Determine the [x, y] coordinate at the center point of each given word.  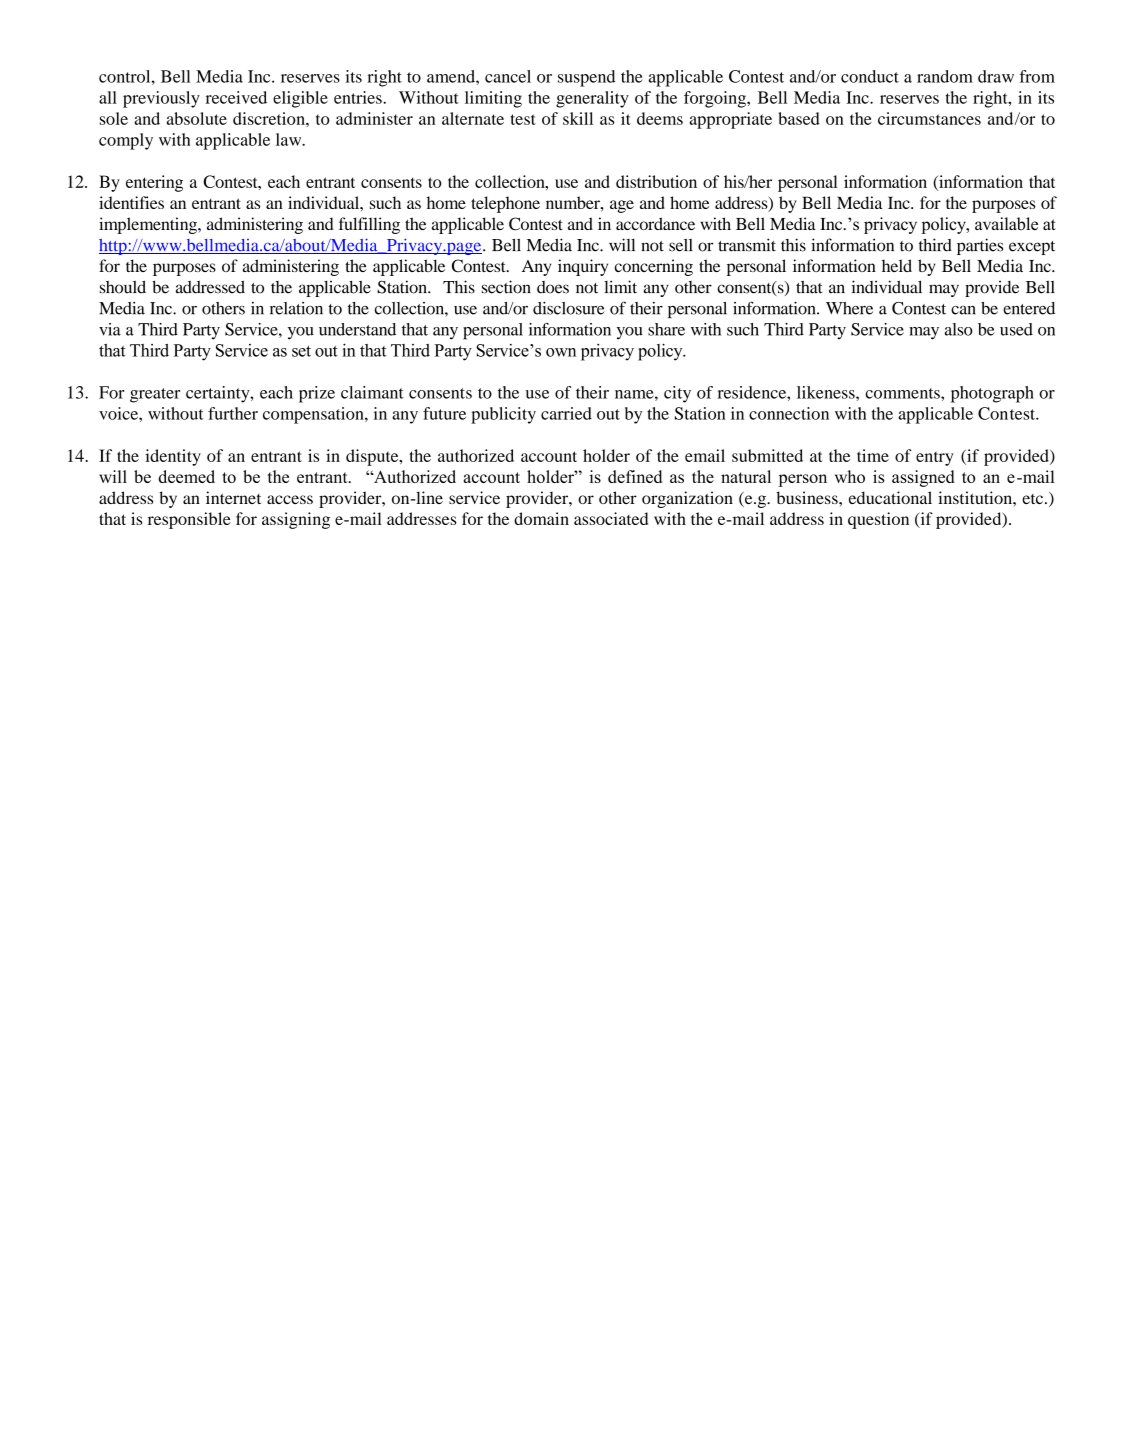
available [1006, 224]
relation [296, 308]
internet [233, 497]
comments [903, 393]
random [945, 76]
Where [849, 308]
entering [154, 183]
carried [566, 413]
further [233, 413]
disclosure [569, 308]
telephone [505, 204]
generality [592, 99]
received [236, 97]
